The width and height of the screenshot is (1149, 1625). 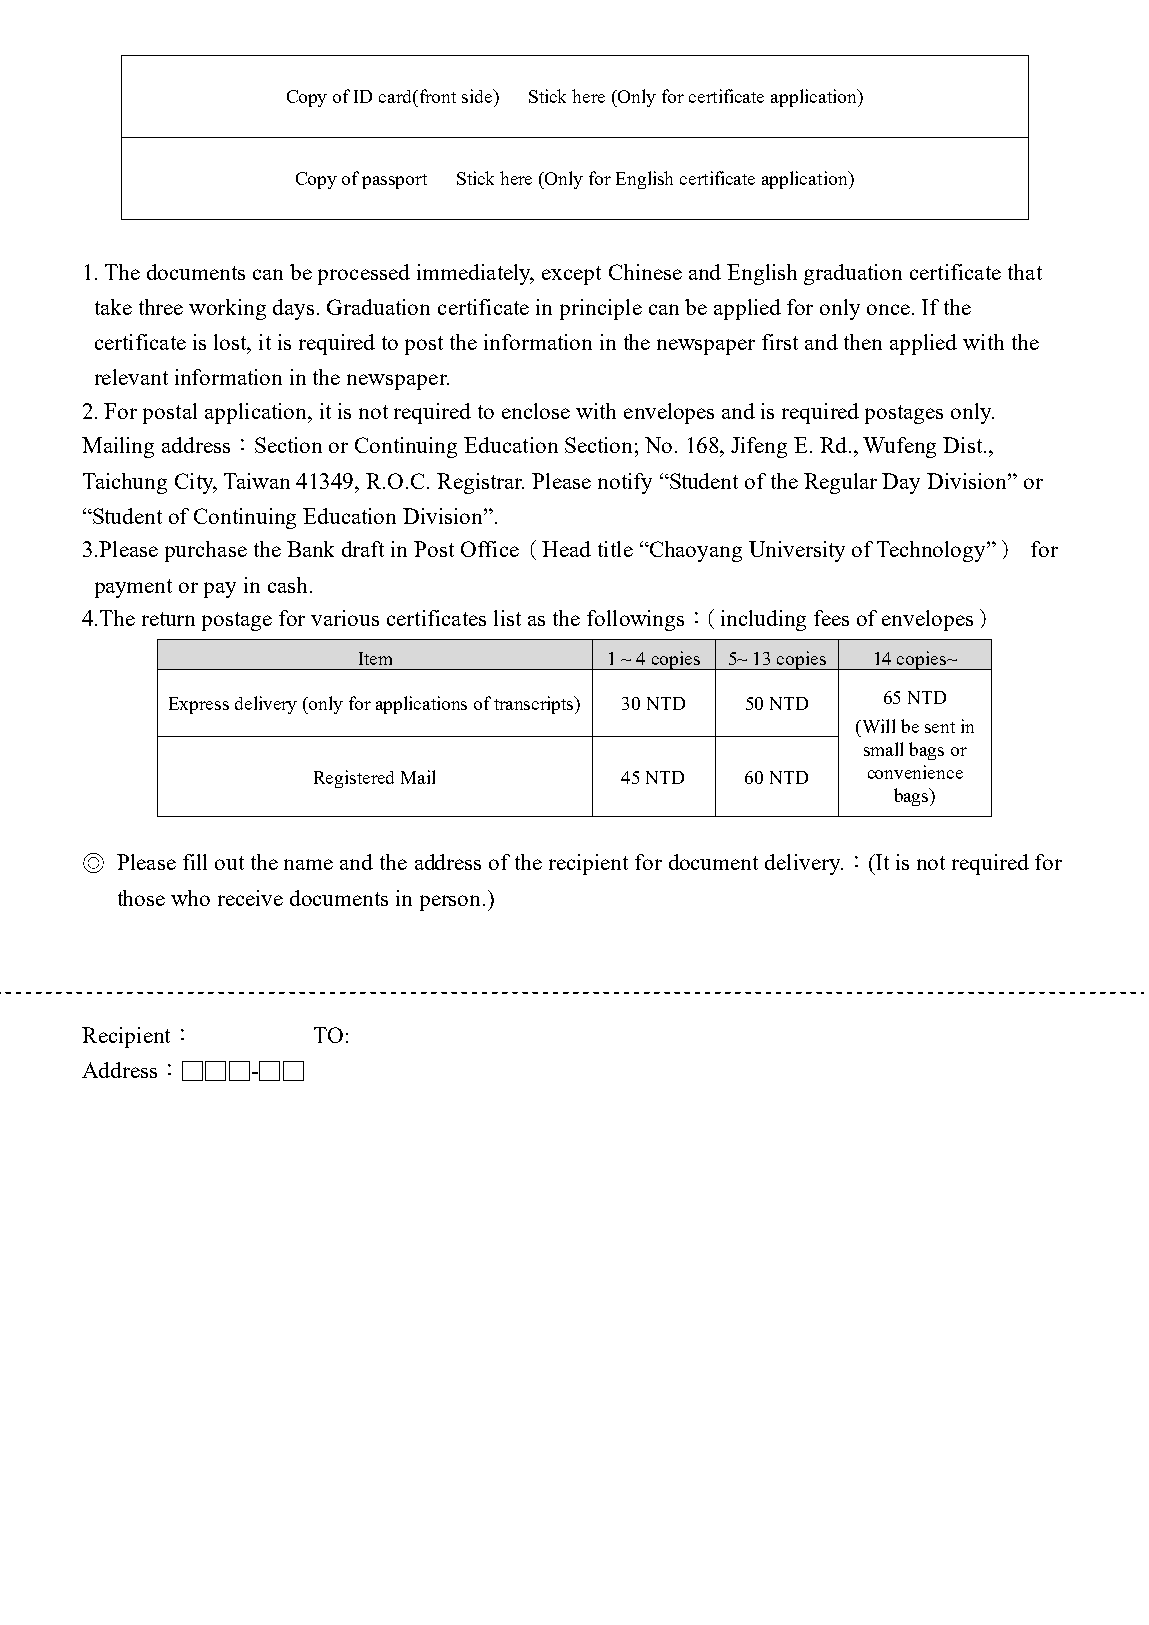 I want to click on side, so click(x=478, y=96).
